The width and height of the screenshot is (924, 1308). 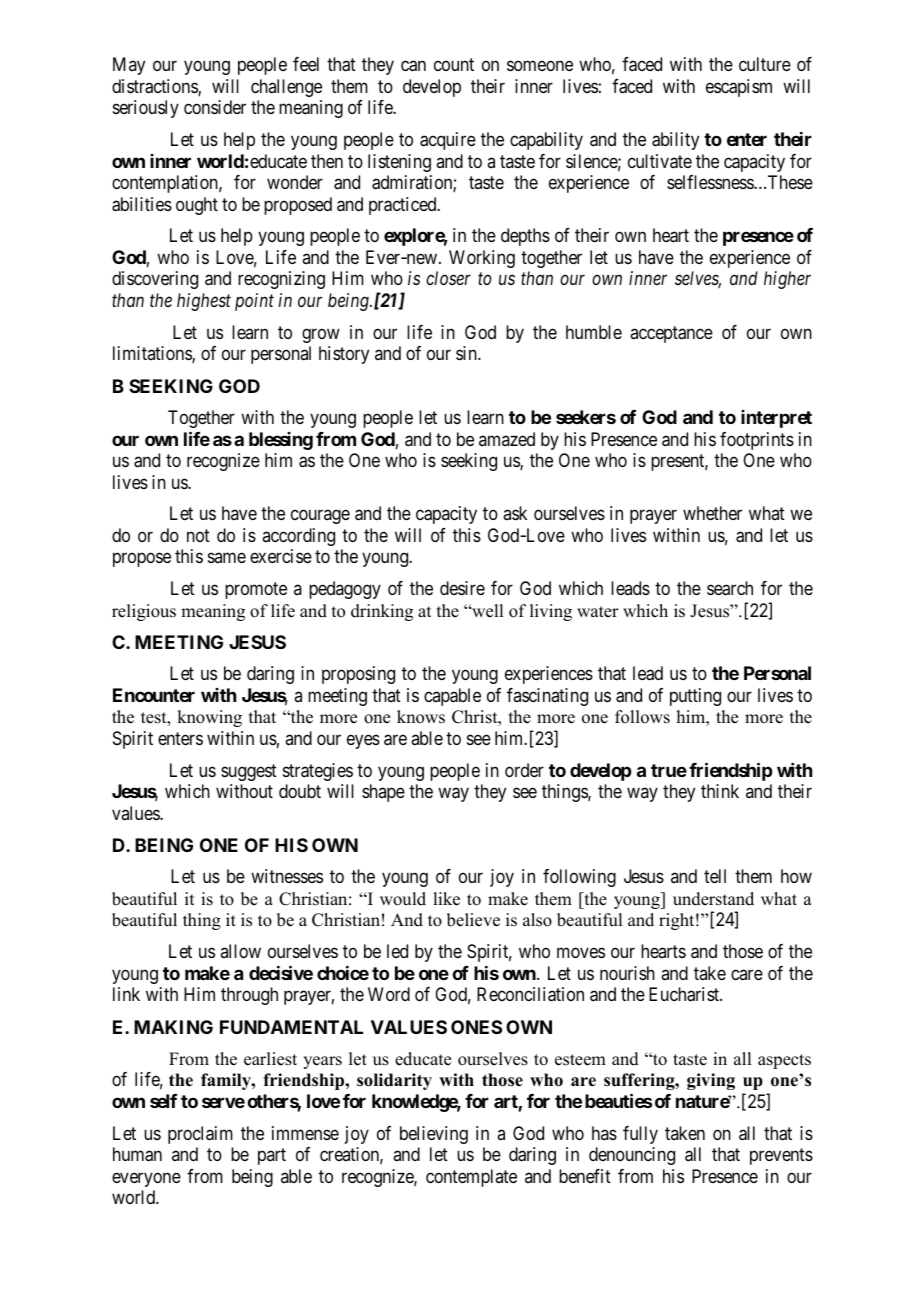 I want to click on acquire, so click(x=448, y=141).
